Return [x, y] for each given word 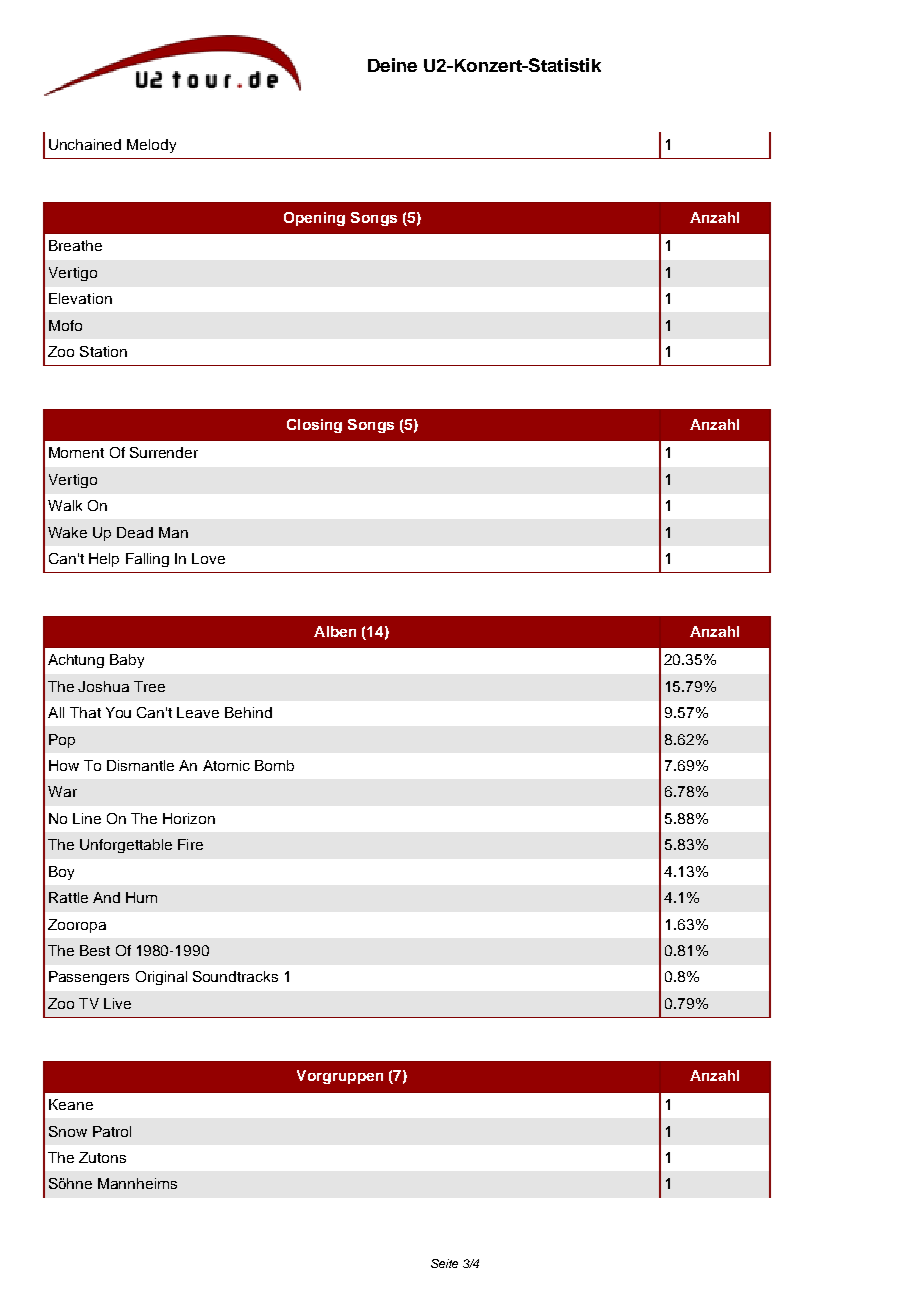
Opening [314, 219]
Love [208, 558]
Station [103, 351]
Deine [392, 65]
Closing [314, 426]
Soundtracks [235, 976]
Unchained [85, 144]
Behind [248, 712]
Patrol [112, 1131]
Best [95, 950]
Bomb [274, 765]
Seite [444, 1263]
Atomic [226, 765]
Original [161, 978]
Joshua [103, 686]
